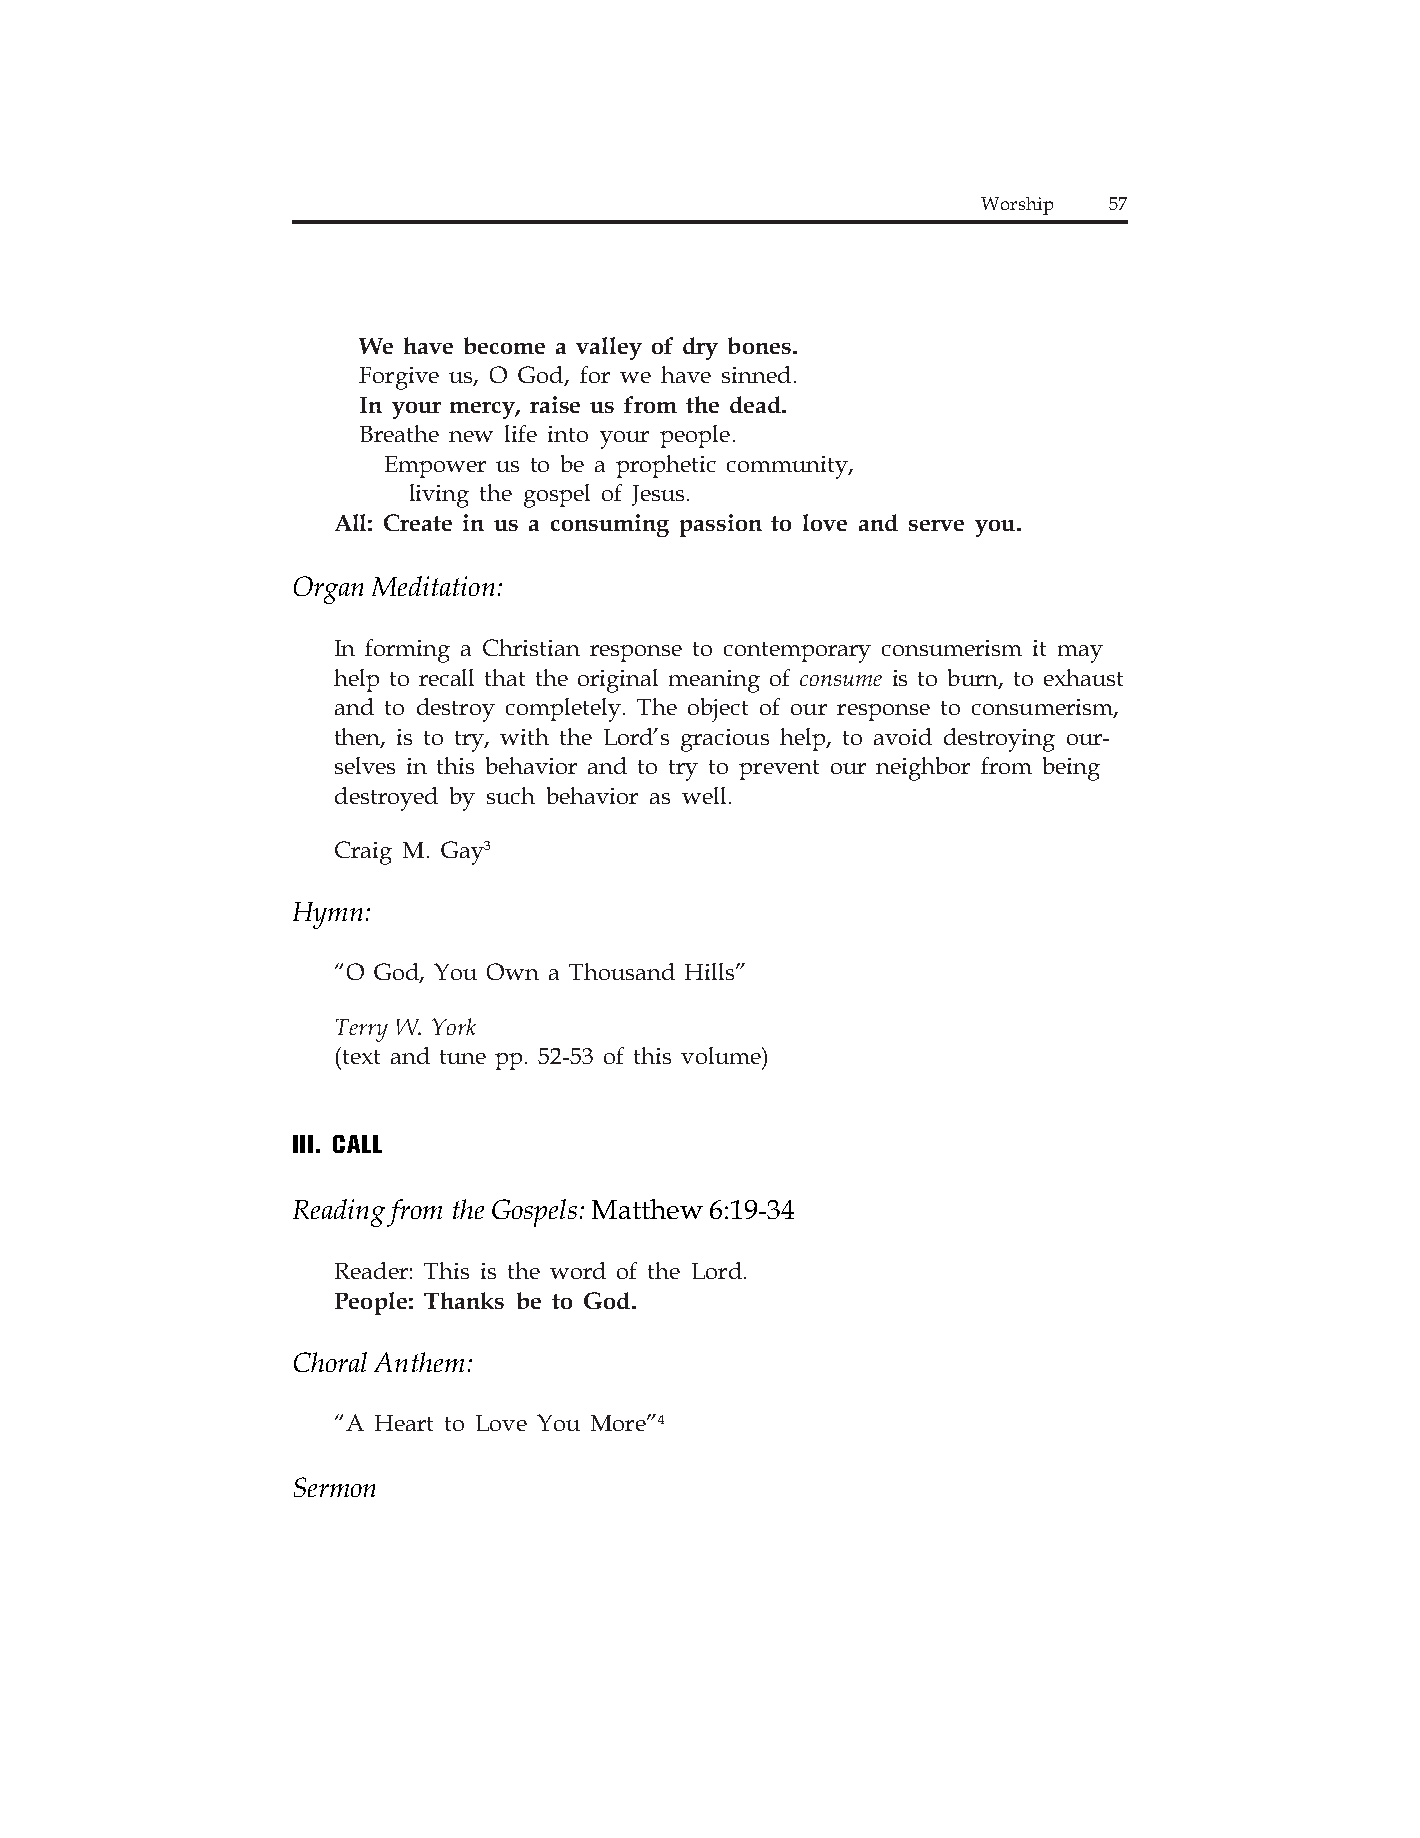  I want to click on Worship, so click(1017, 206).
